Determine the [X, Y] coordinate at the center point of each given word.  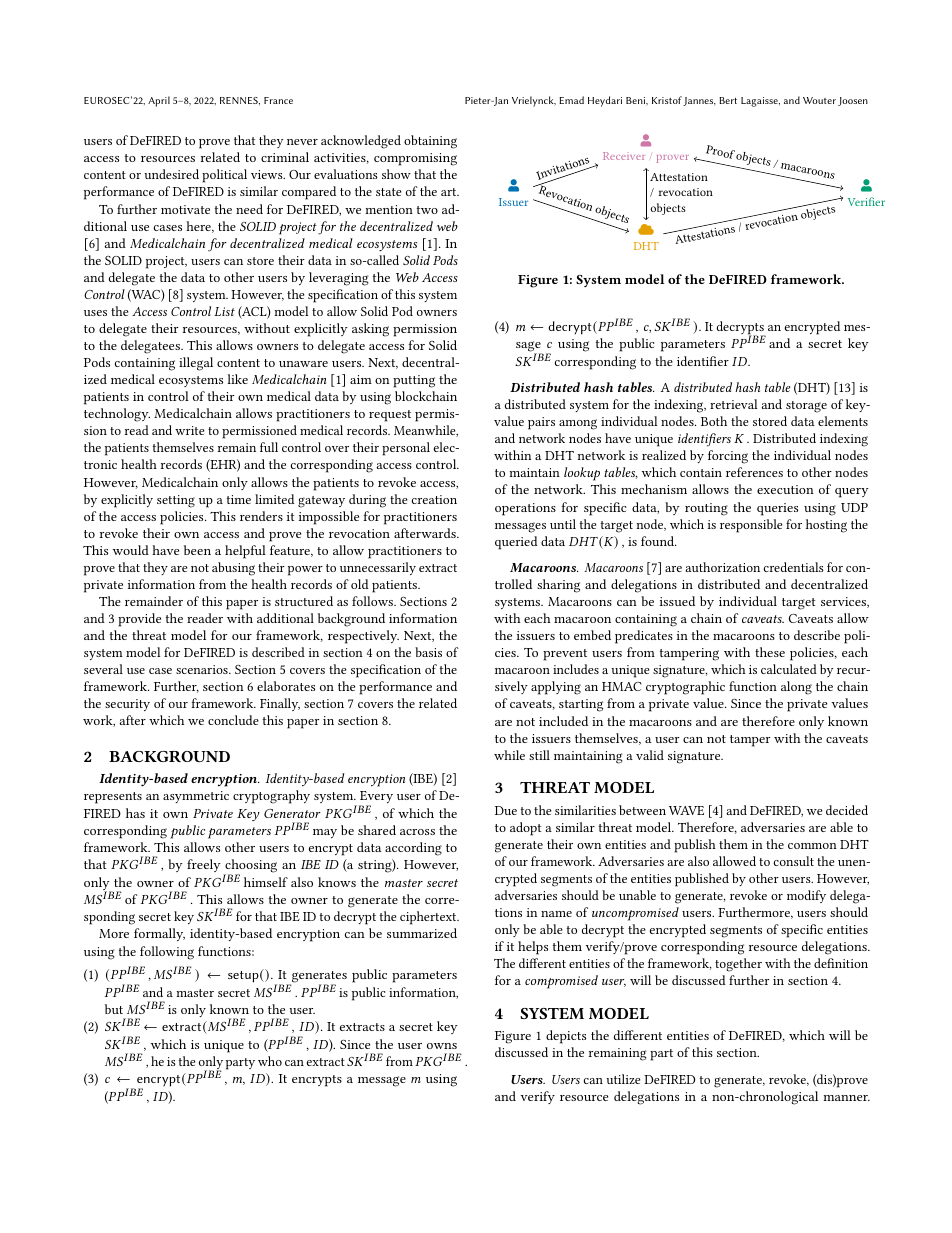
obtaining [430, 142]
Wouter [819, 100]
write [189, 430]
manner [846, 1098]
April [159, 101]
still [539, 755]
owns [442, 1046]
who [270, 1061]
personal [406, 449]
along [796, 688]
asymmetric [196, 797]
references [754, 472]
